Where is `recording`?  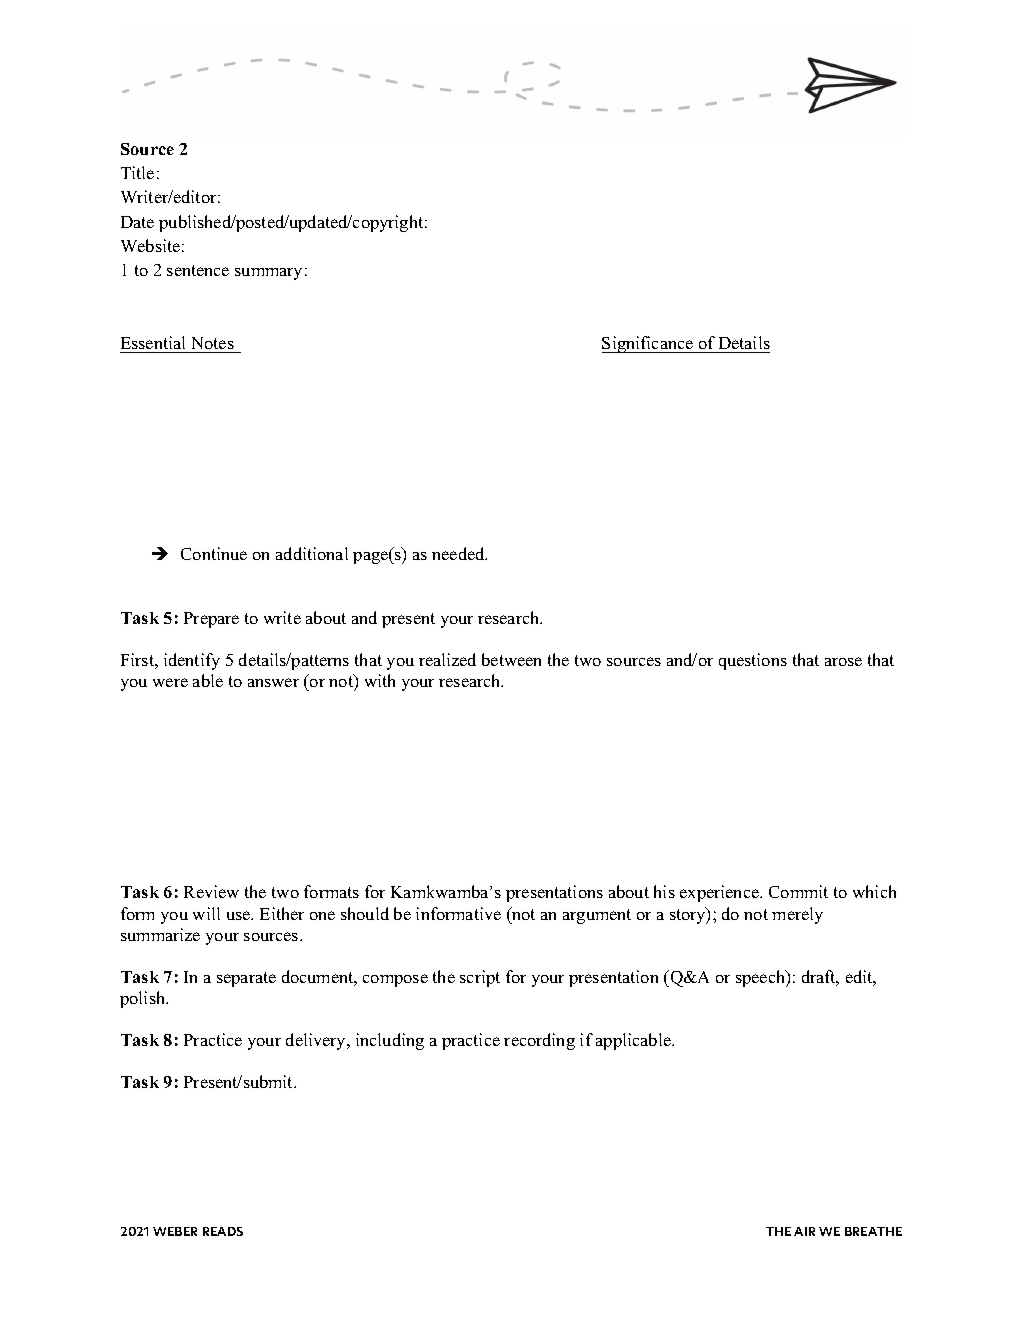 recording is located at coordinates (539, 1041).
